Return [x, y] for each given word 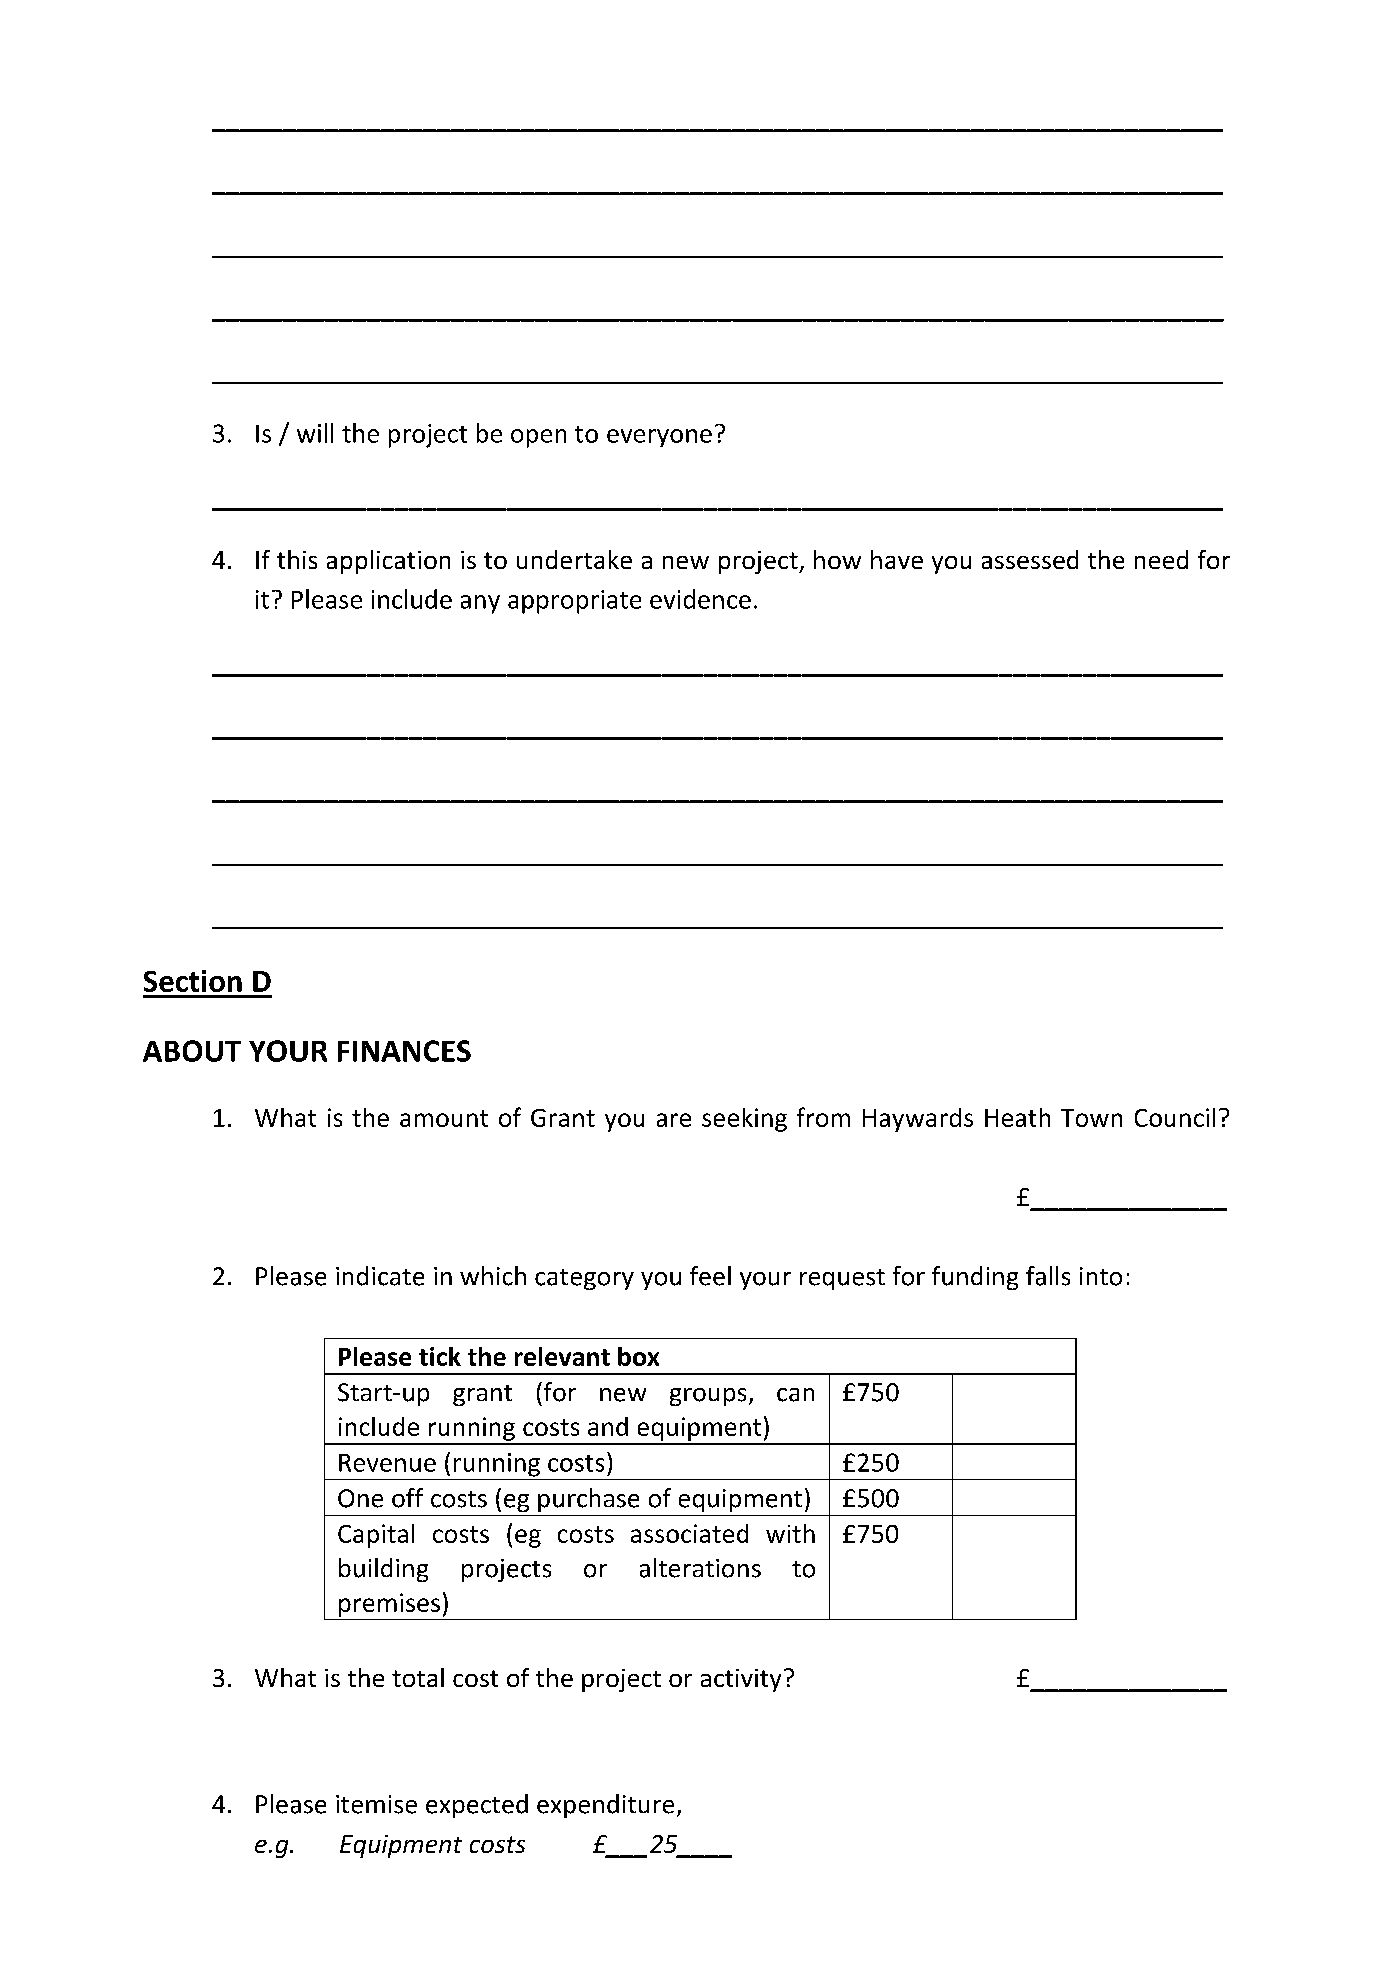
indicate [380, 1276]
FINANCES [404, 1051]
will [315, 433]
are [674, 1120]
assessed [1030, 559]
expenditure [605, 1806]
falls [1048, 1276]
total [418, 1677]
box [638, 1356]
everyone [659, 438]
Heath [1017, 1117]
